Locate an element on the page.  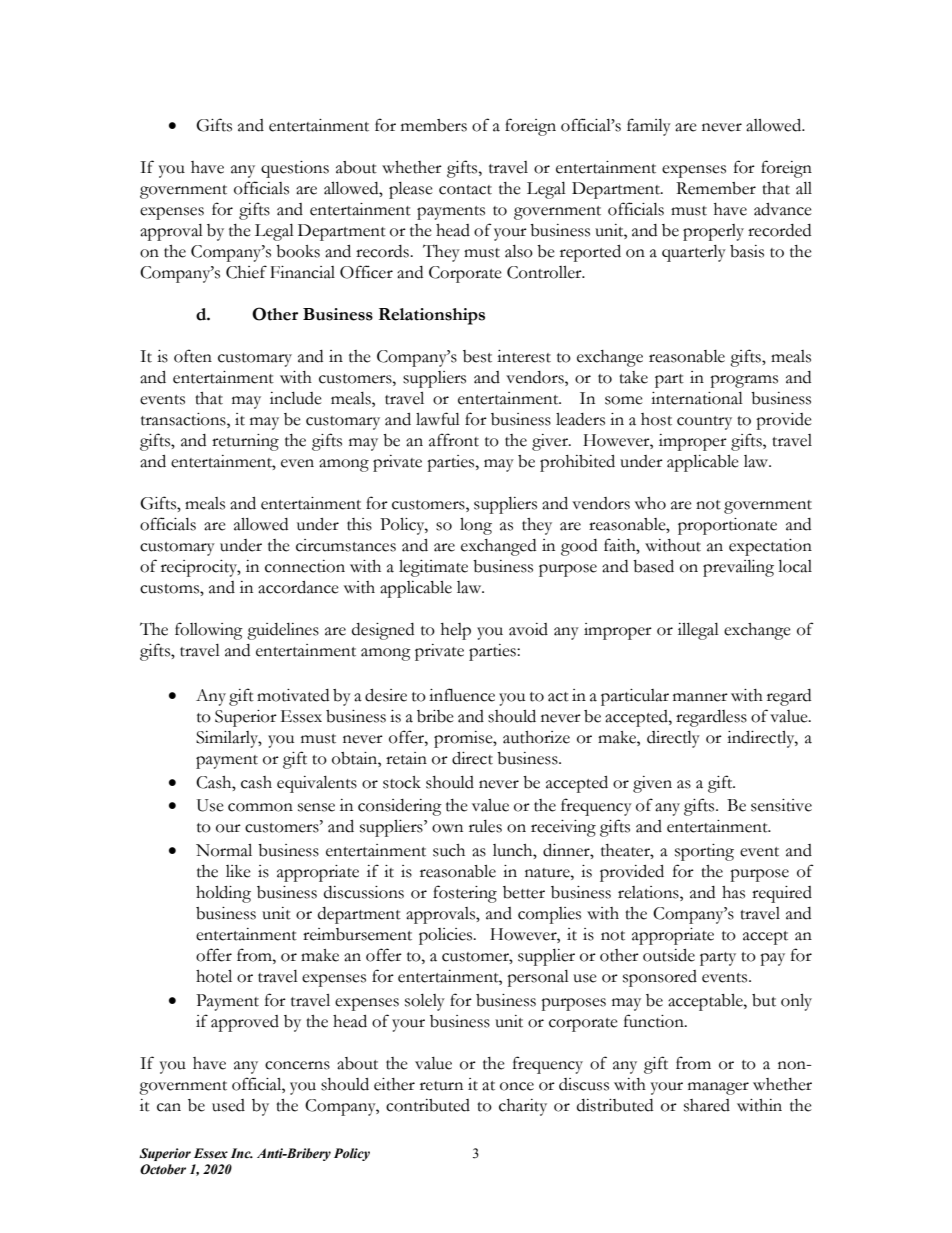
connection is located at coordinates (305, 566).
